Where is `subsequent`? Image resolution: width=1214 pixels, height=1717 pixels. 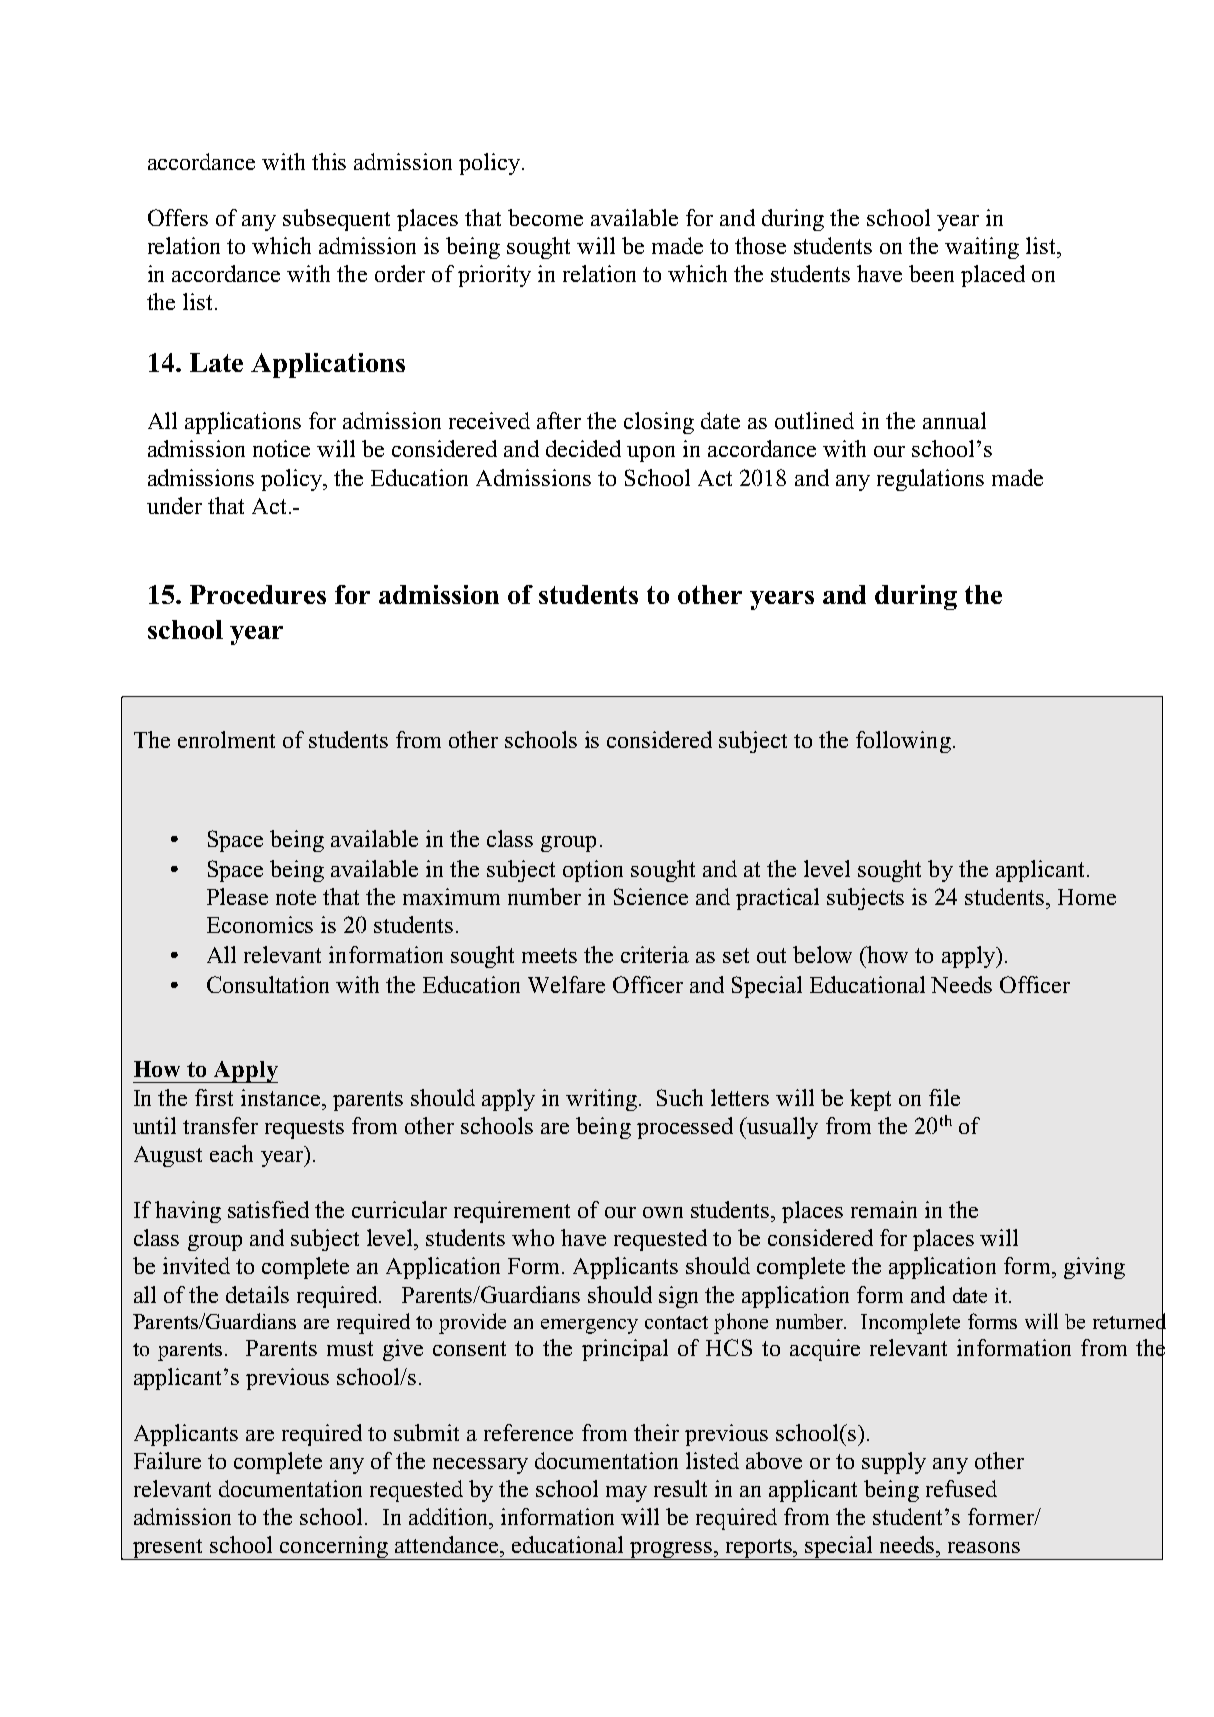 subsequent is located at coordinates (336, 220).
